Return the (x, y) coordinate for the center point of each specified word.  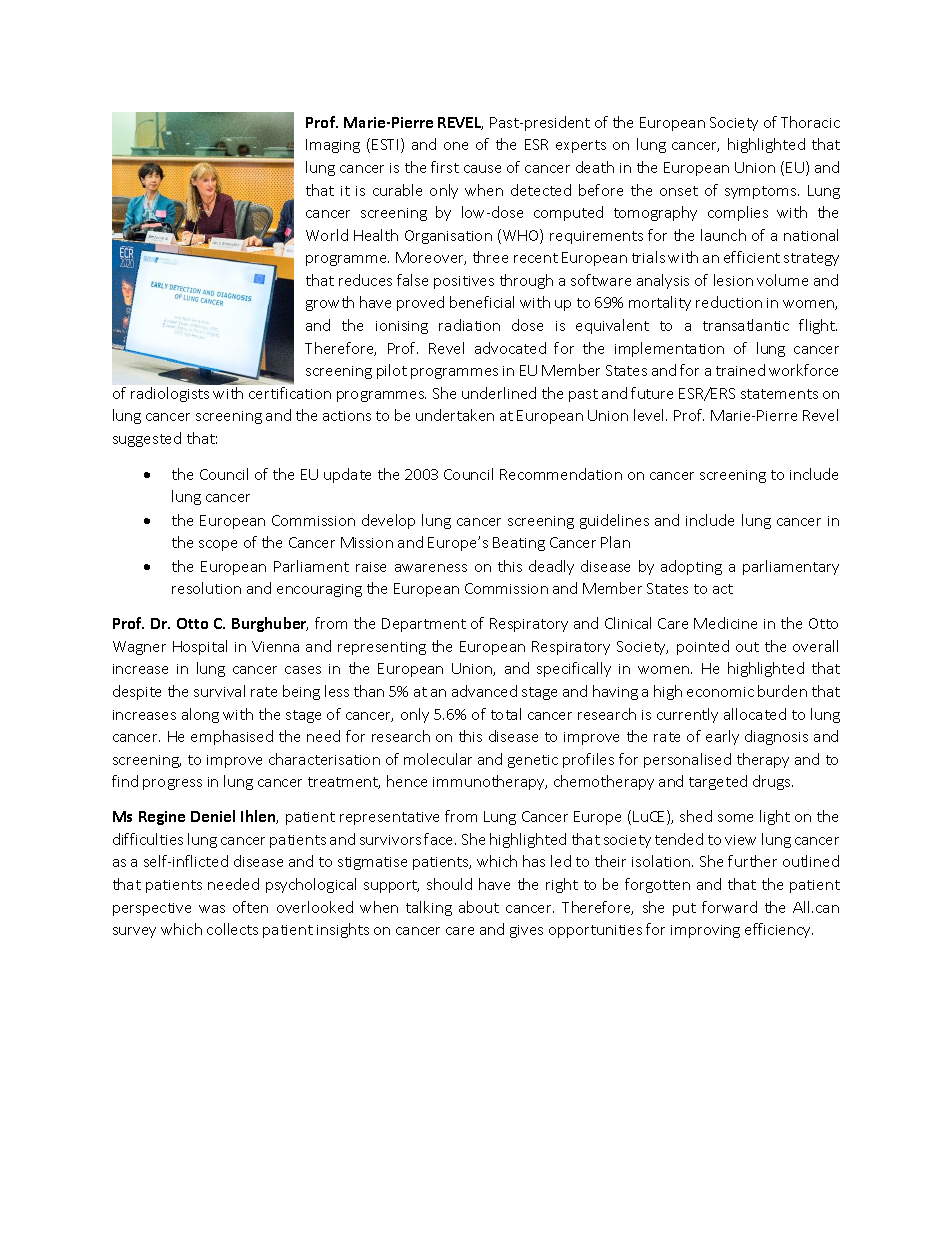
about (479, 907)
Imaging (333, 146)
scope (218, 545)
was (212, 909)
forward (729, 907)
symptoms (762, 192)
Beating (519, 544)
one (456, 146)
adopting (691, 567)
